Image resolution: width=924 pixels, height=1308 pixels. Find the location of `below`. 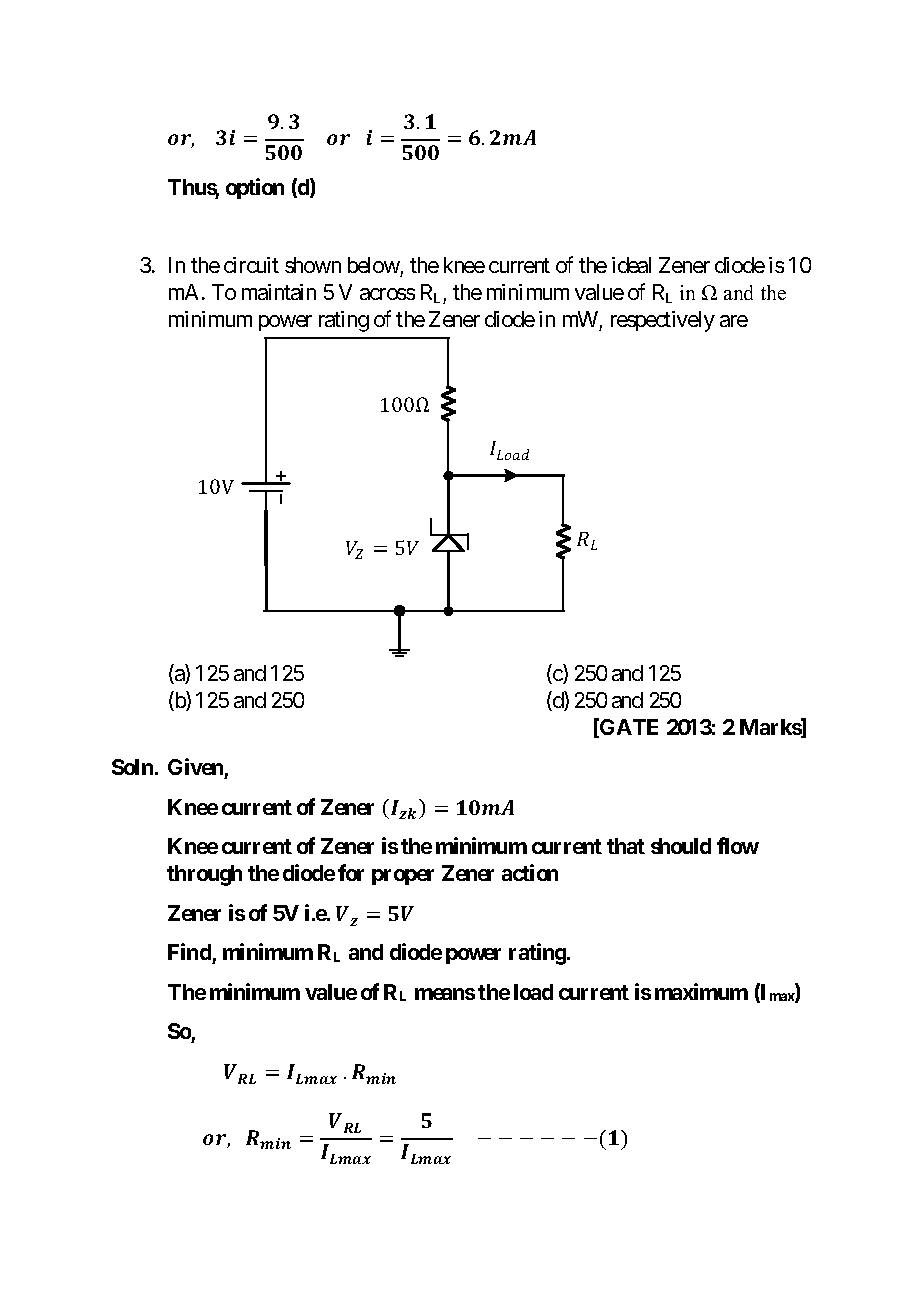

below is located at coordinates (374, 265).
